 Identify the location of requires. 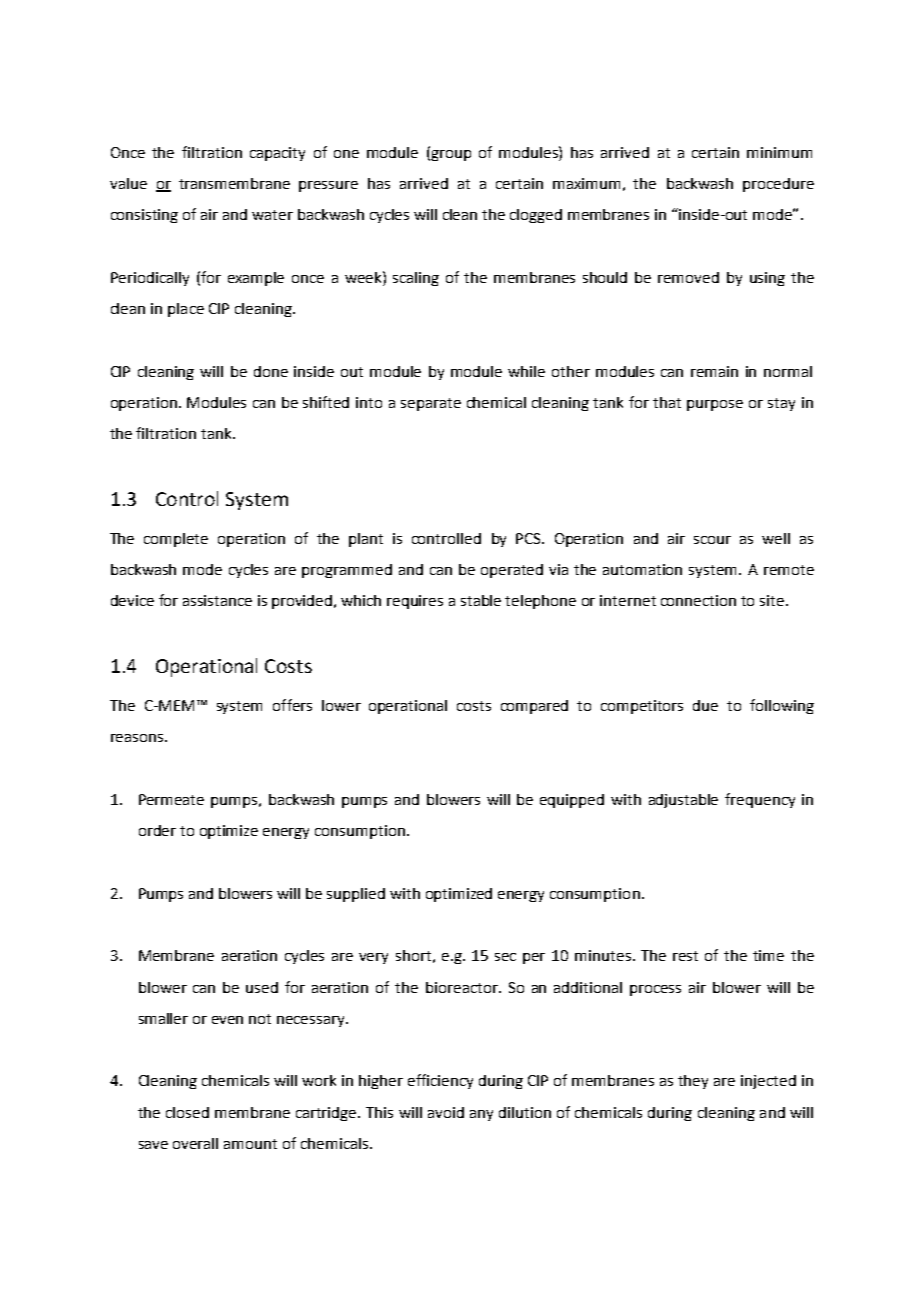
(415, 602).
